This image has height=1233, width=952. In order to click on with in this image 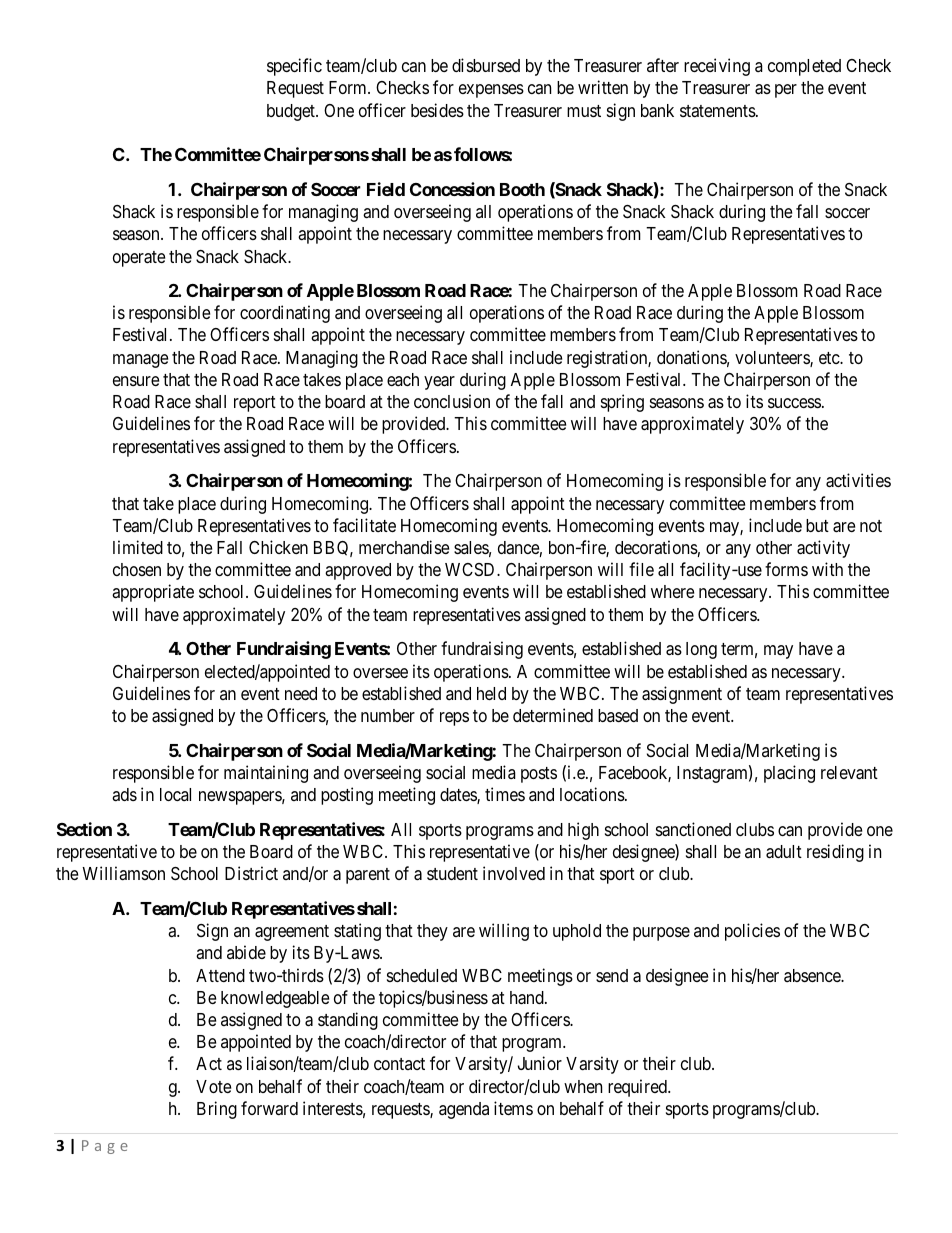, I will do `click(827, 569)`.
